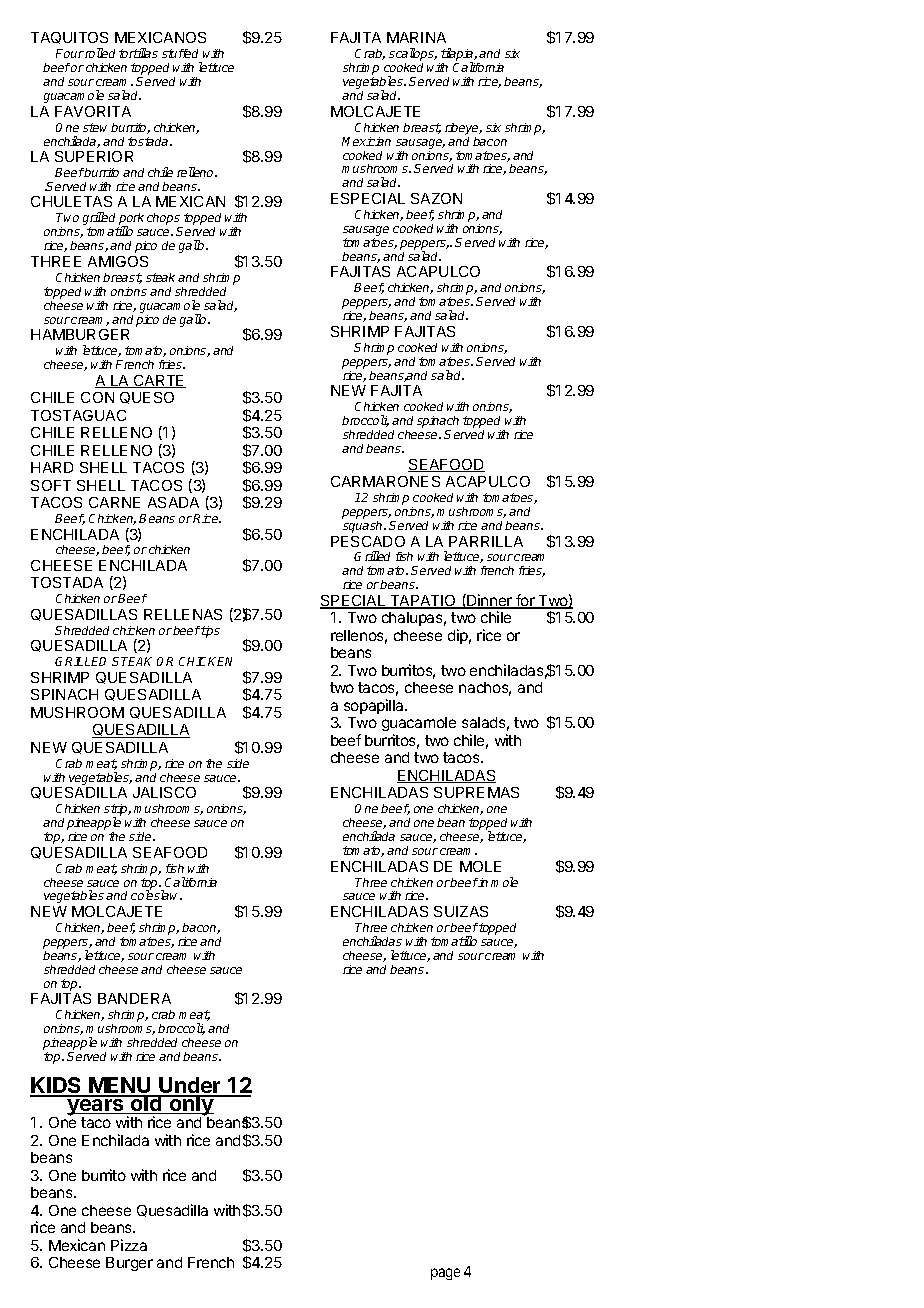 The height and width of the page is (1308, 924). Describe the element at coordinates (114, 502) in the page. I see `CARNE` at that location.
